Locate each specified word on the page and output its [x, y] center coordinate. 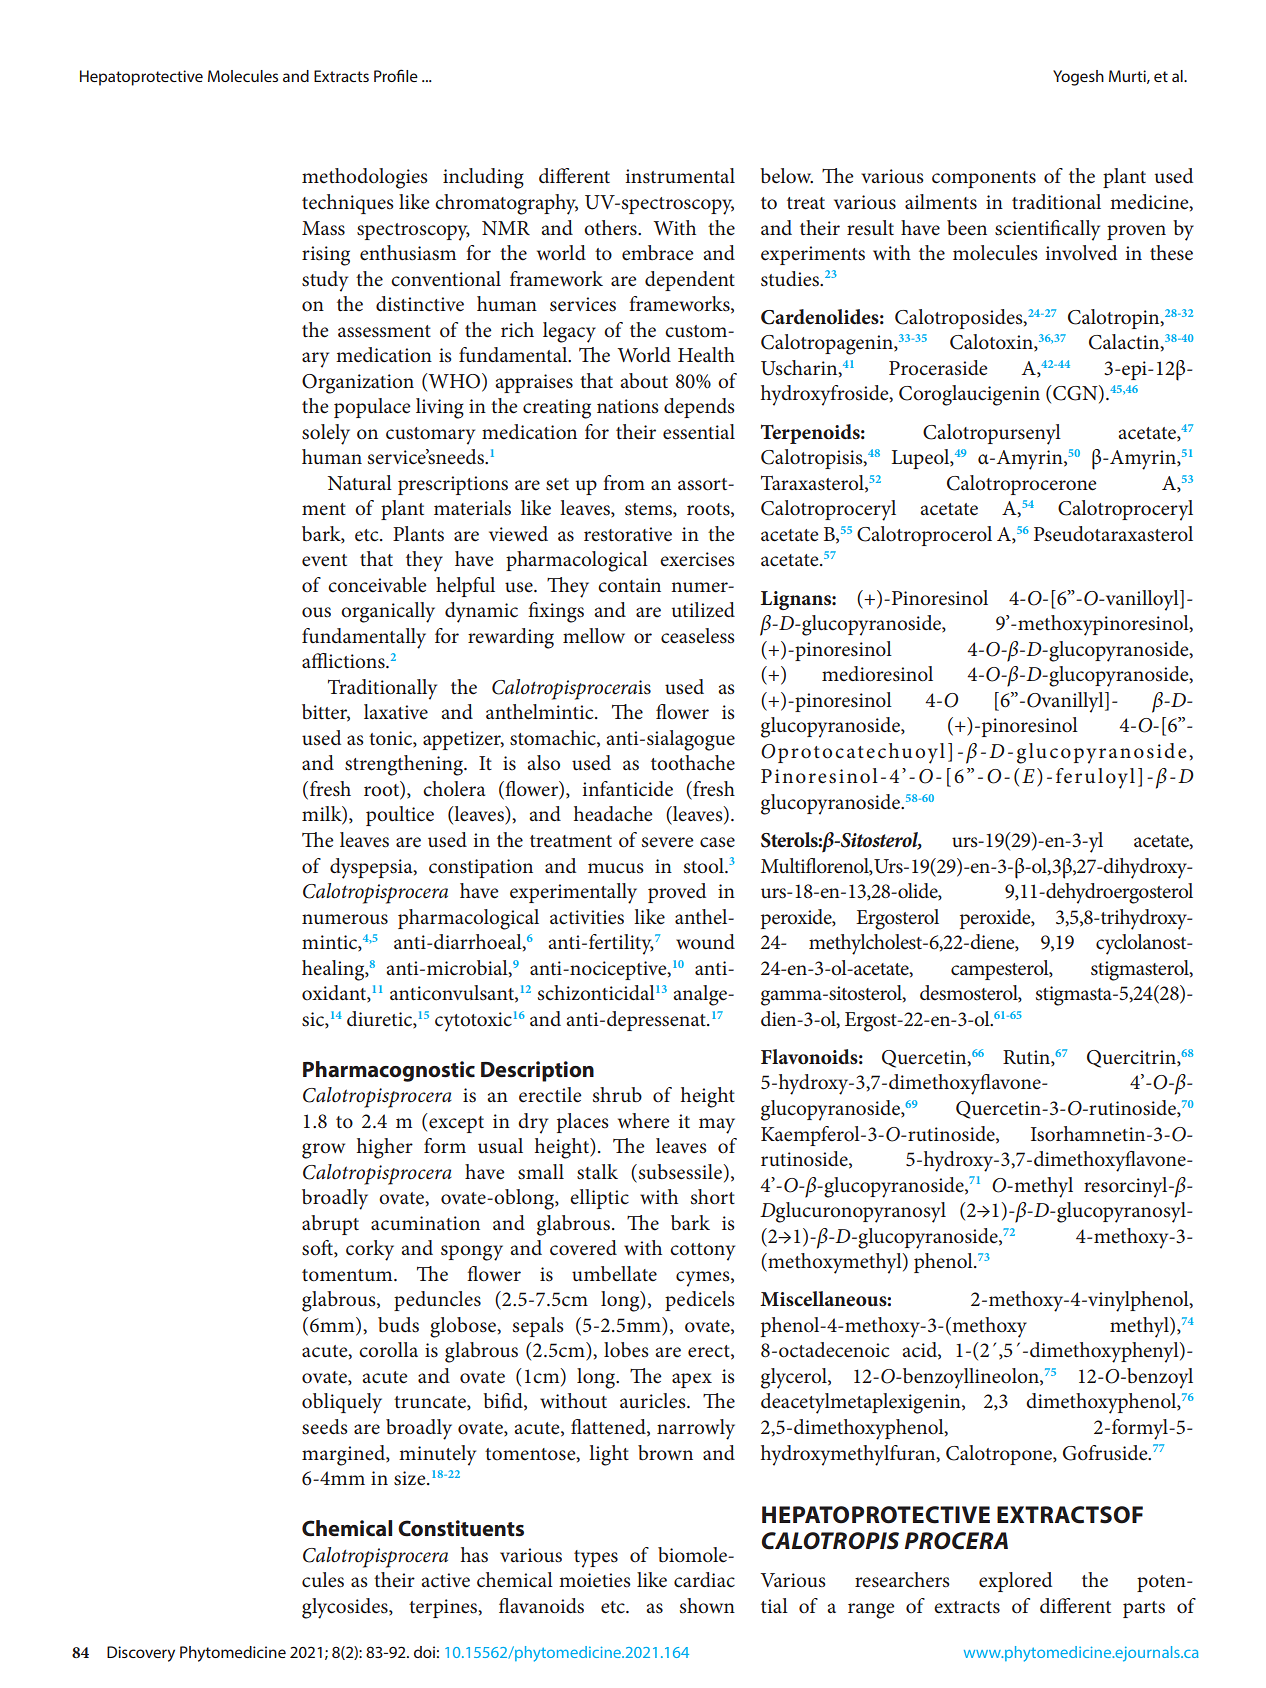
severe [668, 842]
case [717, 842]
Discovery [141, 1654]
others [611, 228]
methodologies [365, 178]
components [984, 179]
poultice [400, 816]
